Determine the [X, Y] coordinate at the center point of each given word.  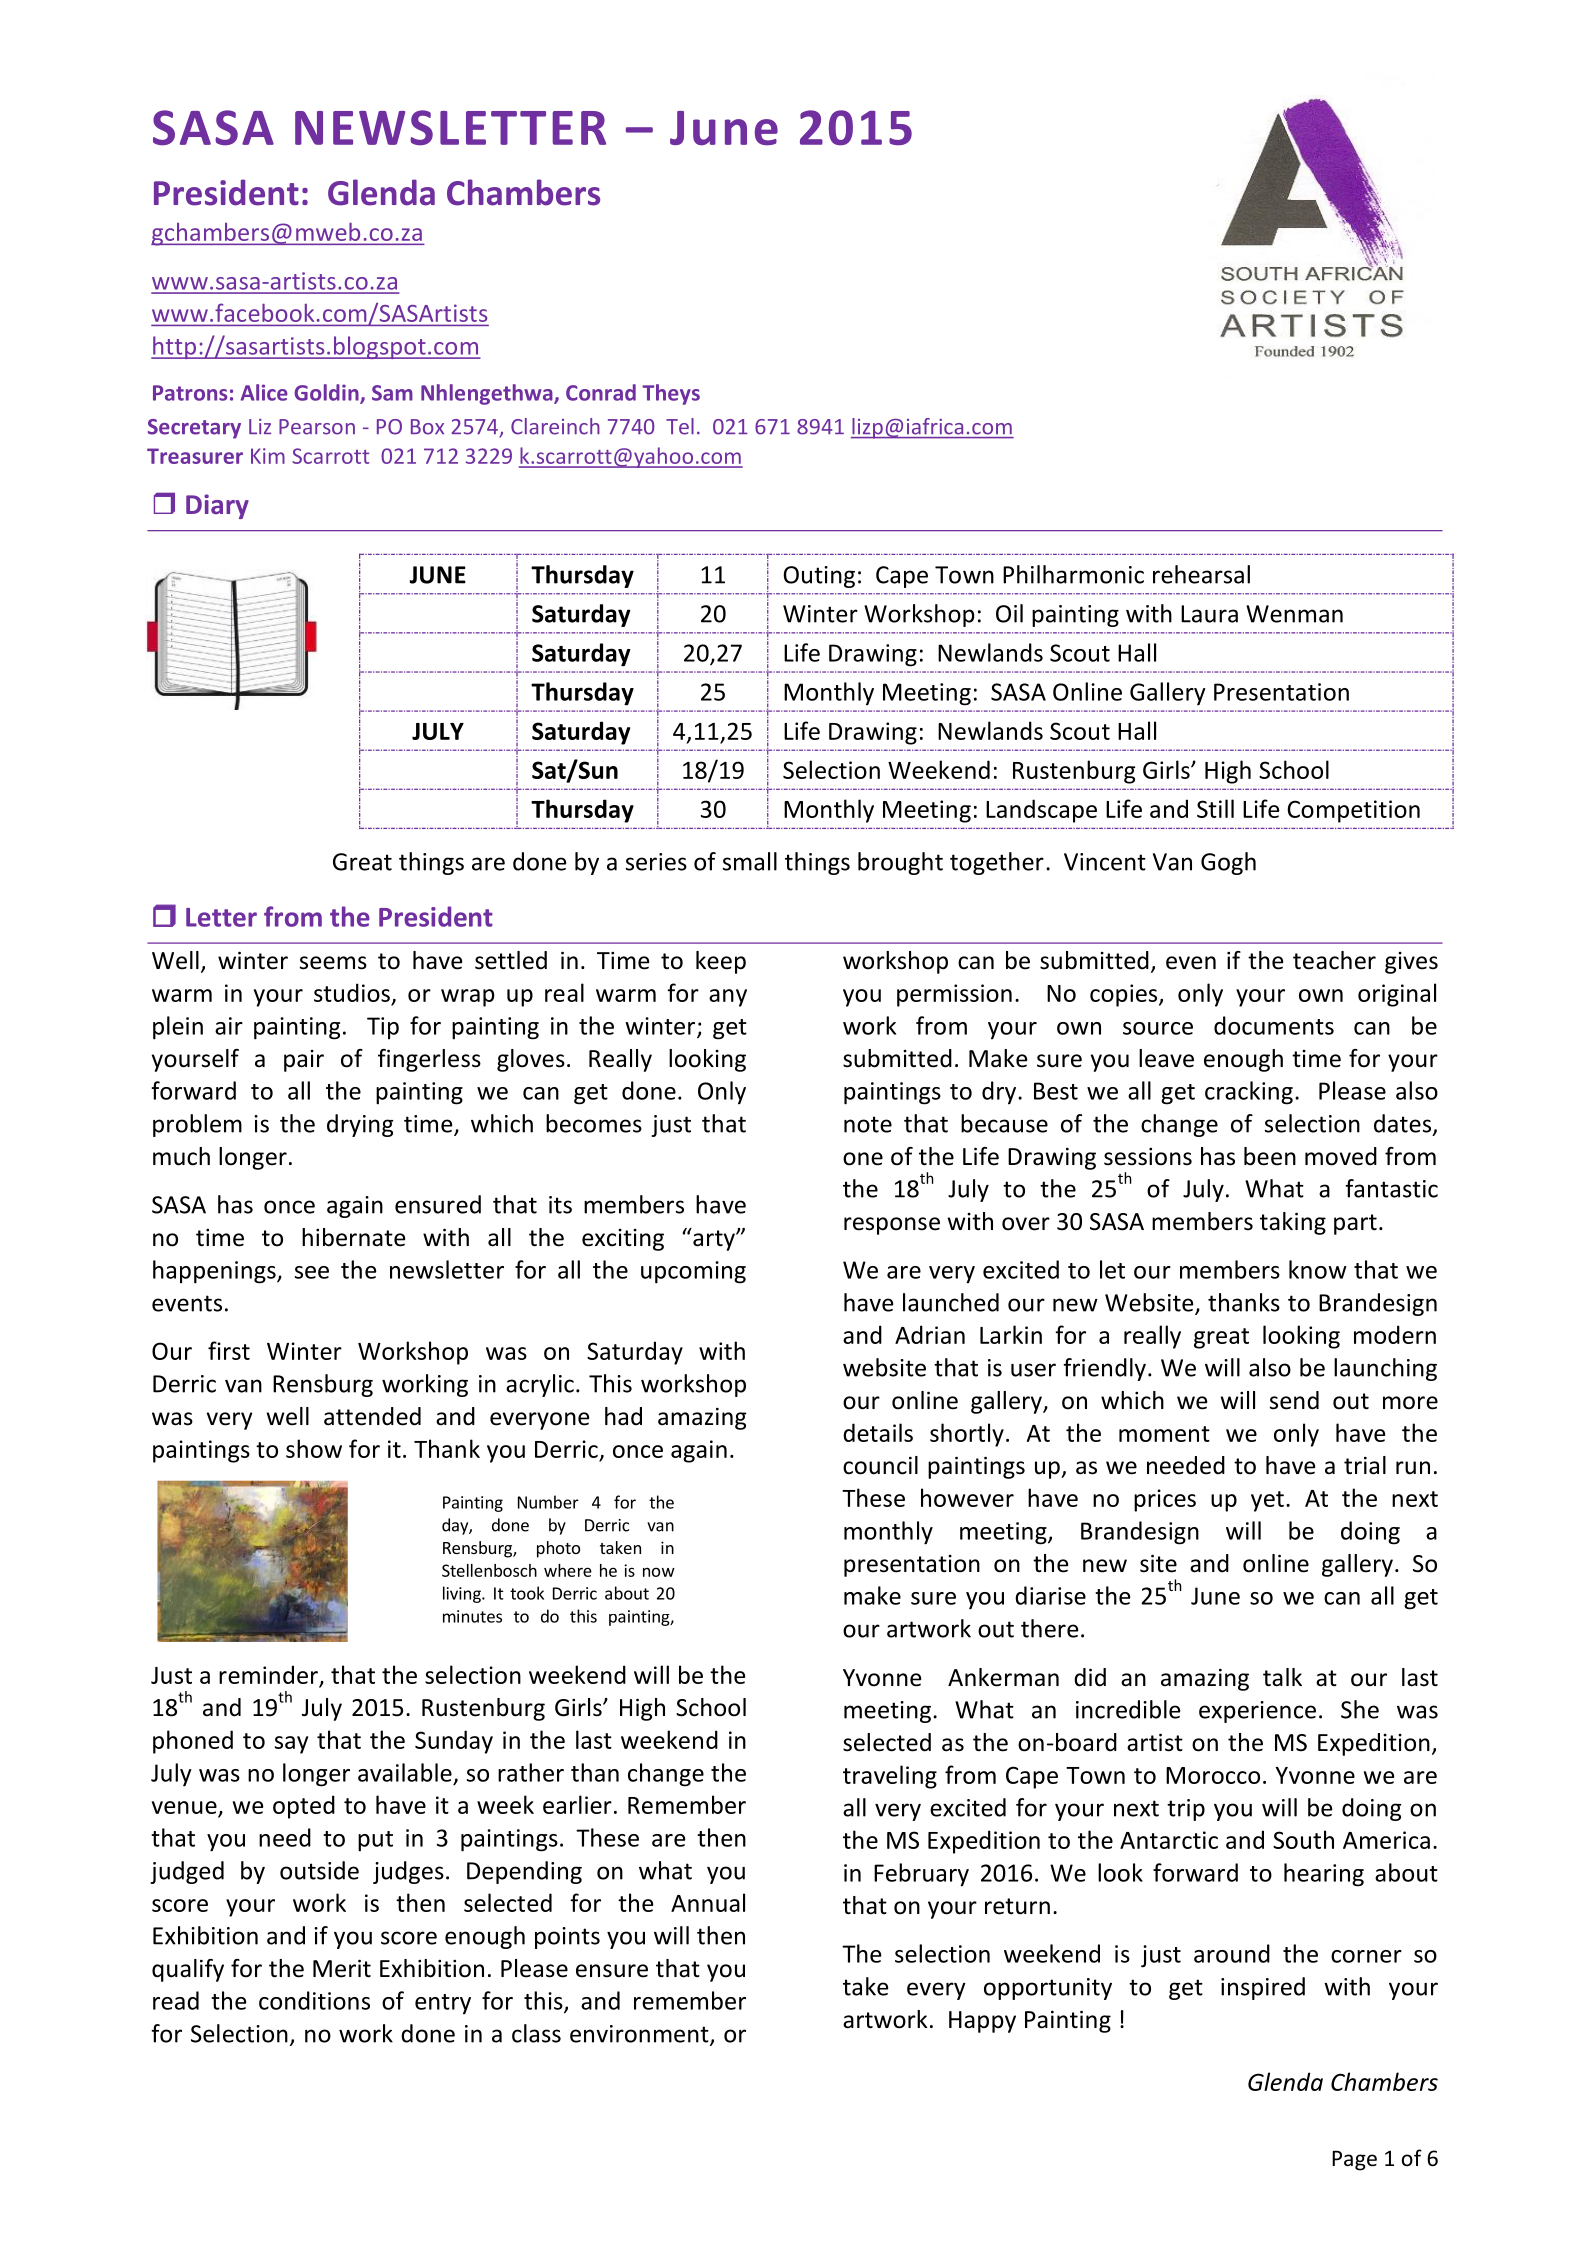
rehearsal [1201, 574]
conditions [314, 2000]
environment [640, 2035]
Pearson [317, 427]
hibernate [353, 1237]
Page [1354, 2161]
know [1318, 1269]
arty [714, 1239]
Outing [819, 577]
